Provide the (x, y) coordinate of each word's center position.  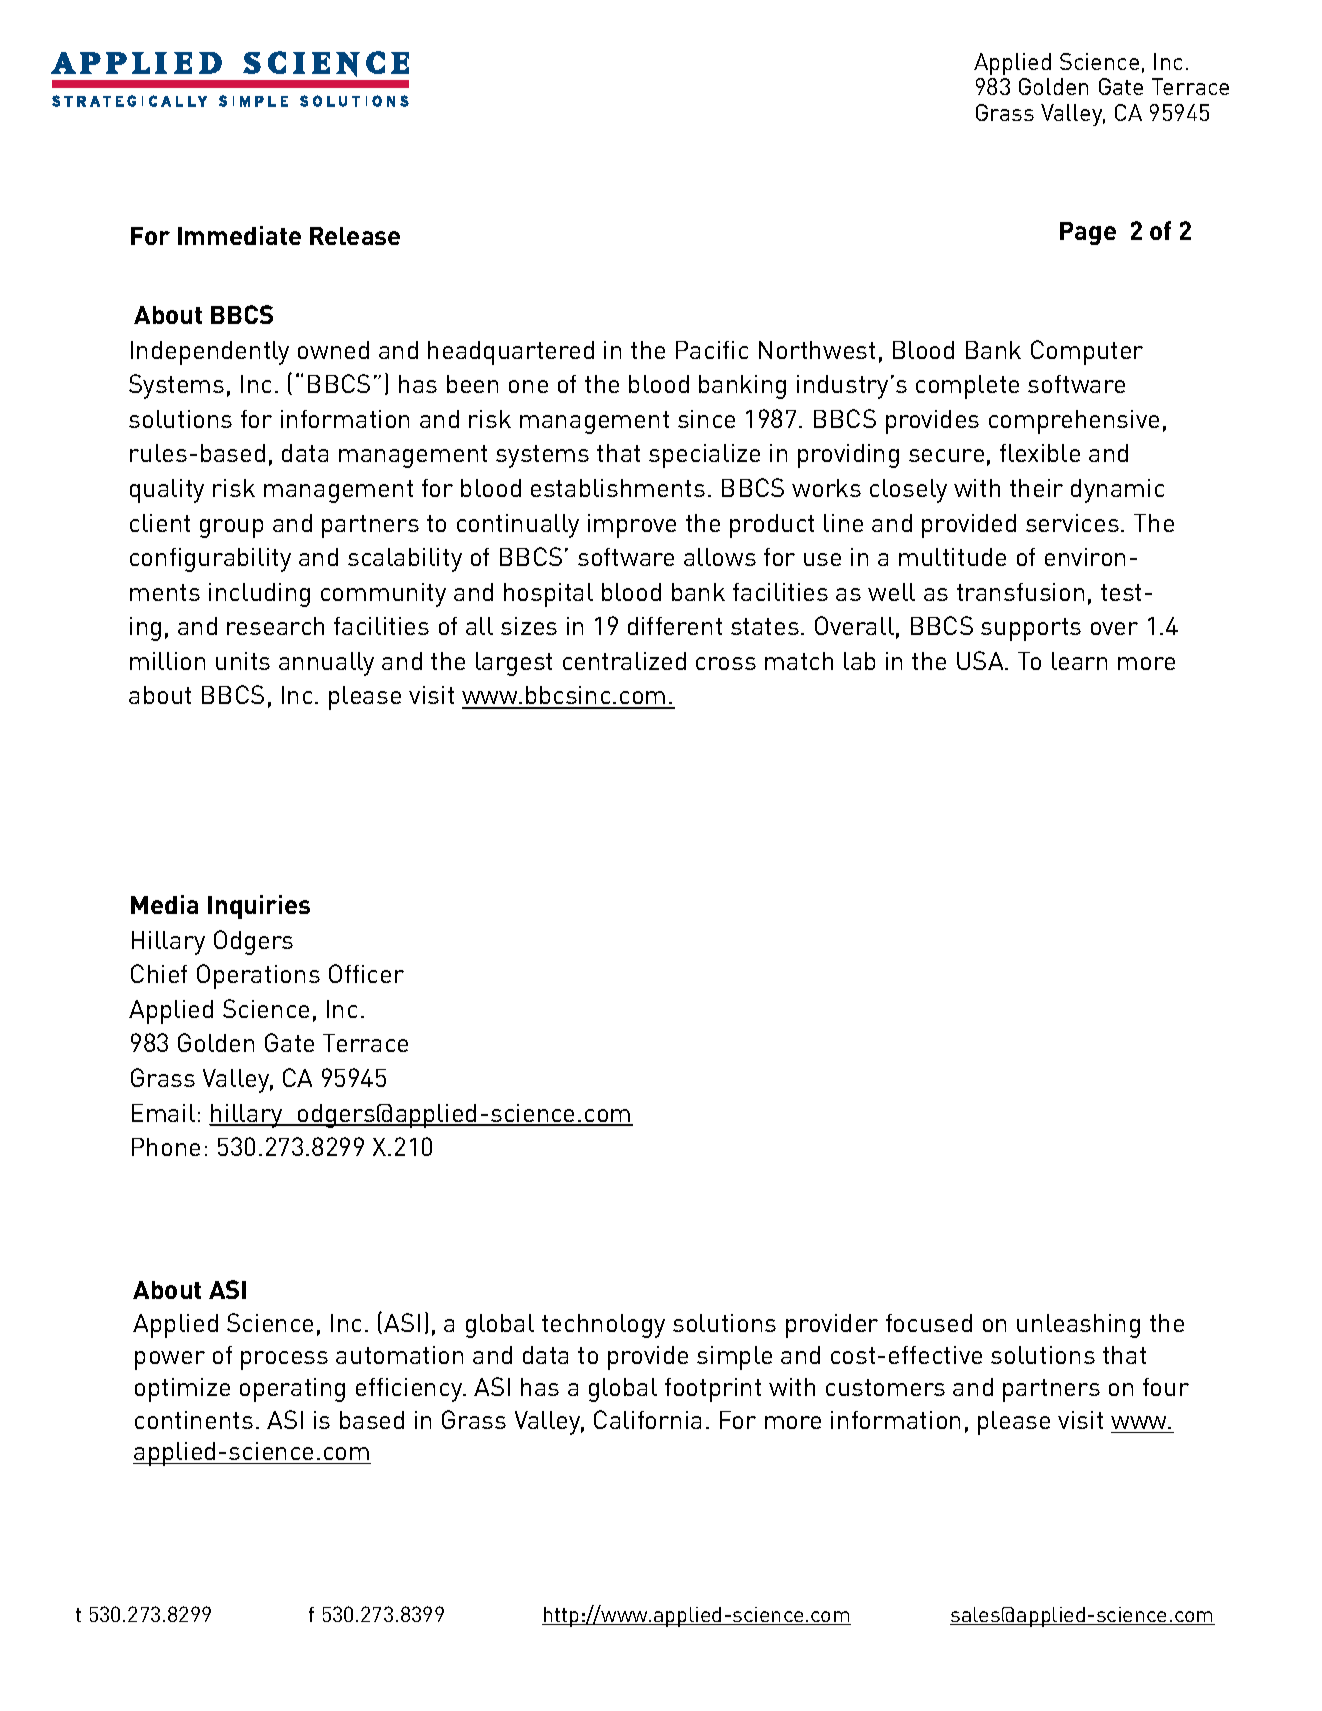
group (231, 528)
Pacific (712, 350)
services (1072, 523)
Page (1088, 233)
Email (163, 1113)
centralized (624, 661)
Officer (366, 973)
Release (355, 236)
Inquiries (259, 907)
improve (632, 526)
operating (292, 1390)
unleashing (1078, 1326)
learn (1079, 661)
